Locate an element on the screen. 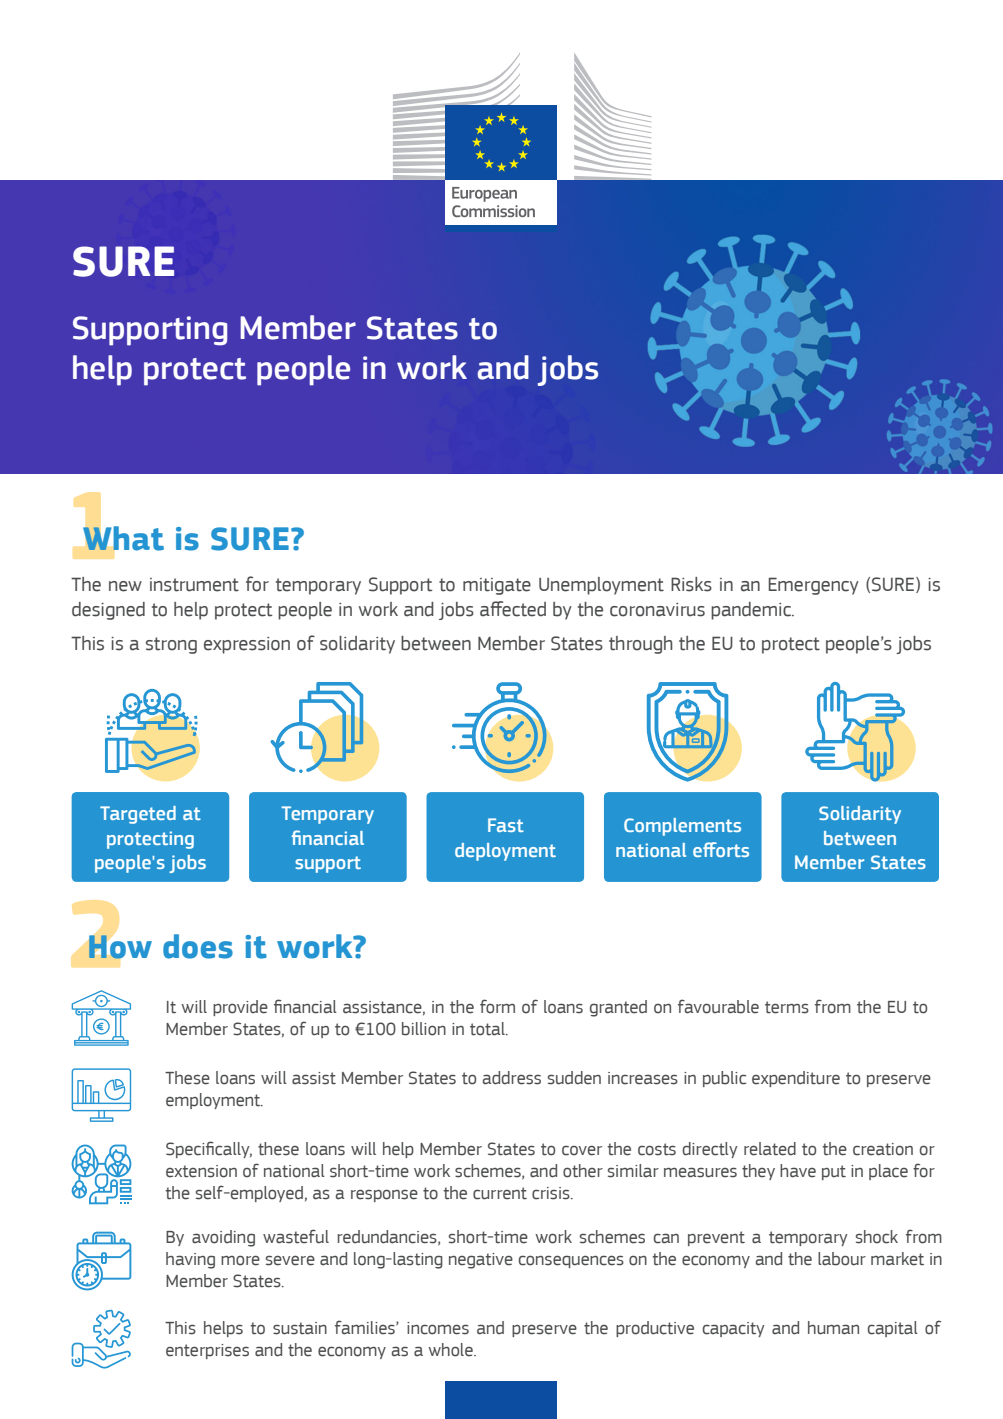 The width and height of the screenshot is (1003, 1419). current is located at coordinates (500, 1193).
